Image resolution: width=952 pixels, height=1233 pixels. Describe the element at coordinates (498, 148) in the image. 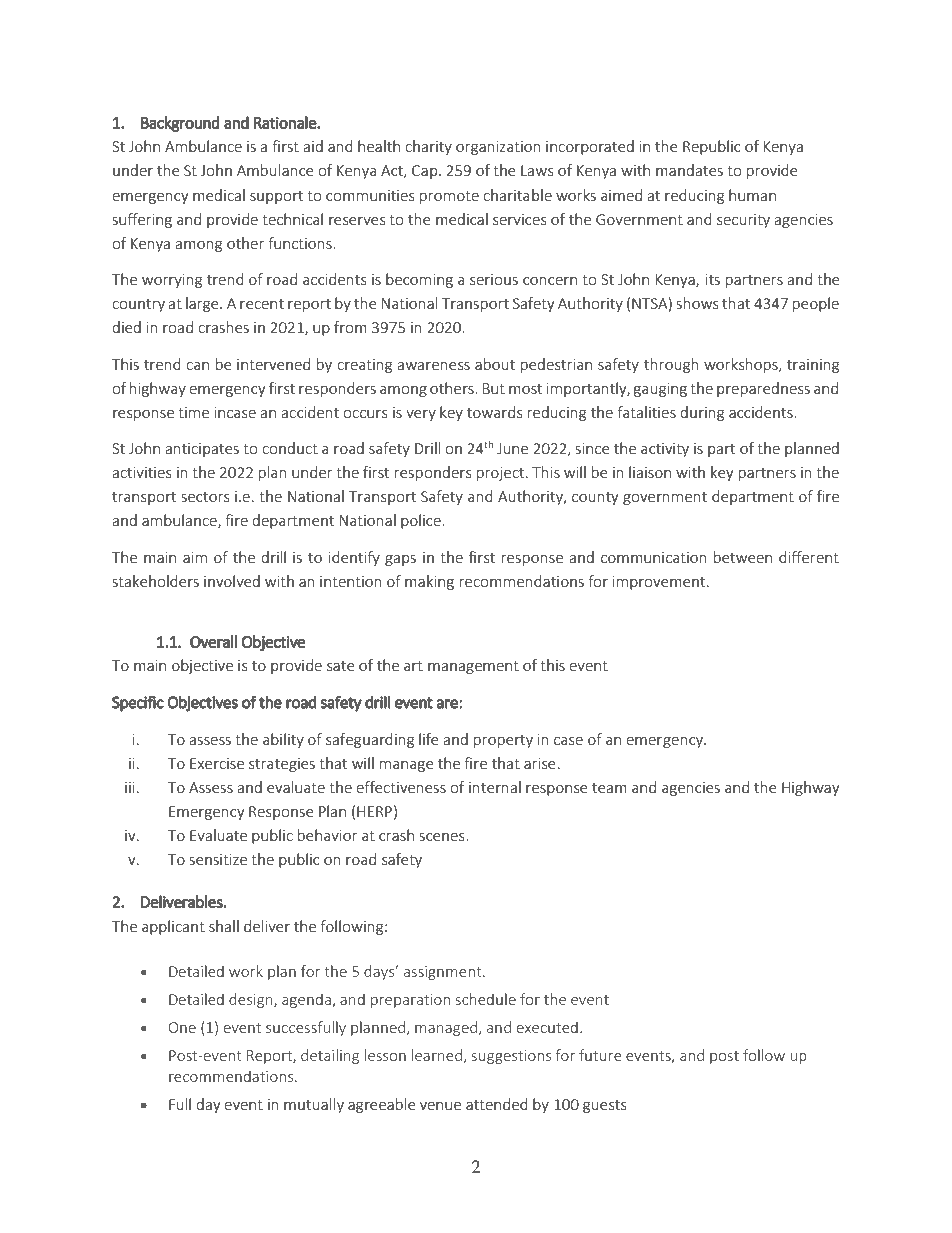

I see `organization` at that location.
